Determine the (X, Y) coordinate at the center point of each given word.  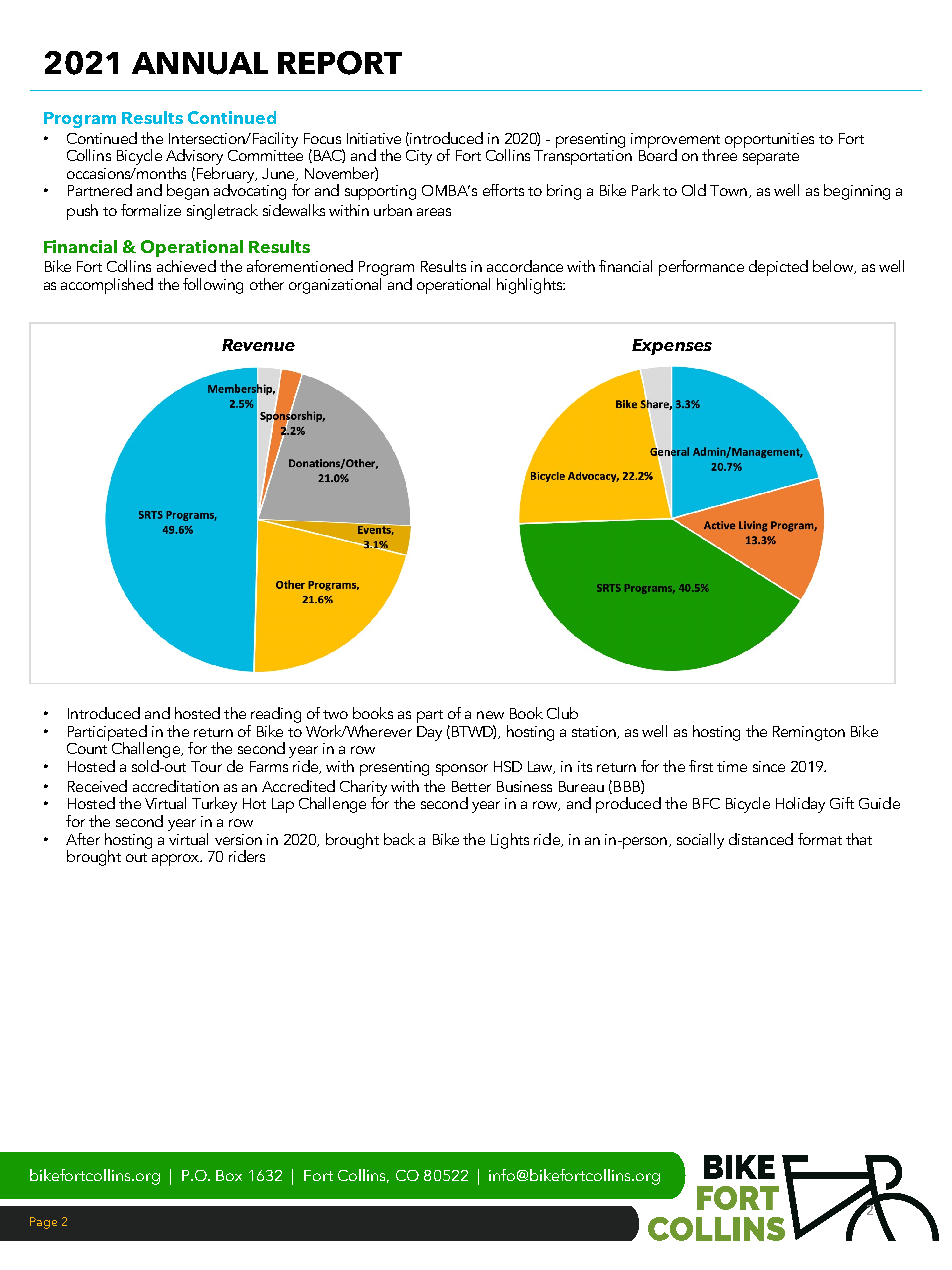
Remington (809, 733)
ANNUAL (200, 63)
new (490, 715)
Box (229, 1175)
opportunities (769, 140)
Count (88, 747)
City (419, 157)
